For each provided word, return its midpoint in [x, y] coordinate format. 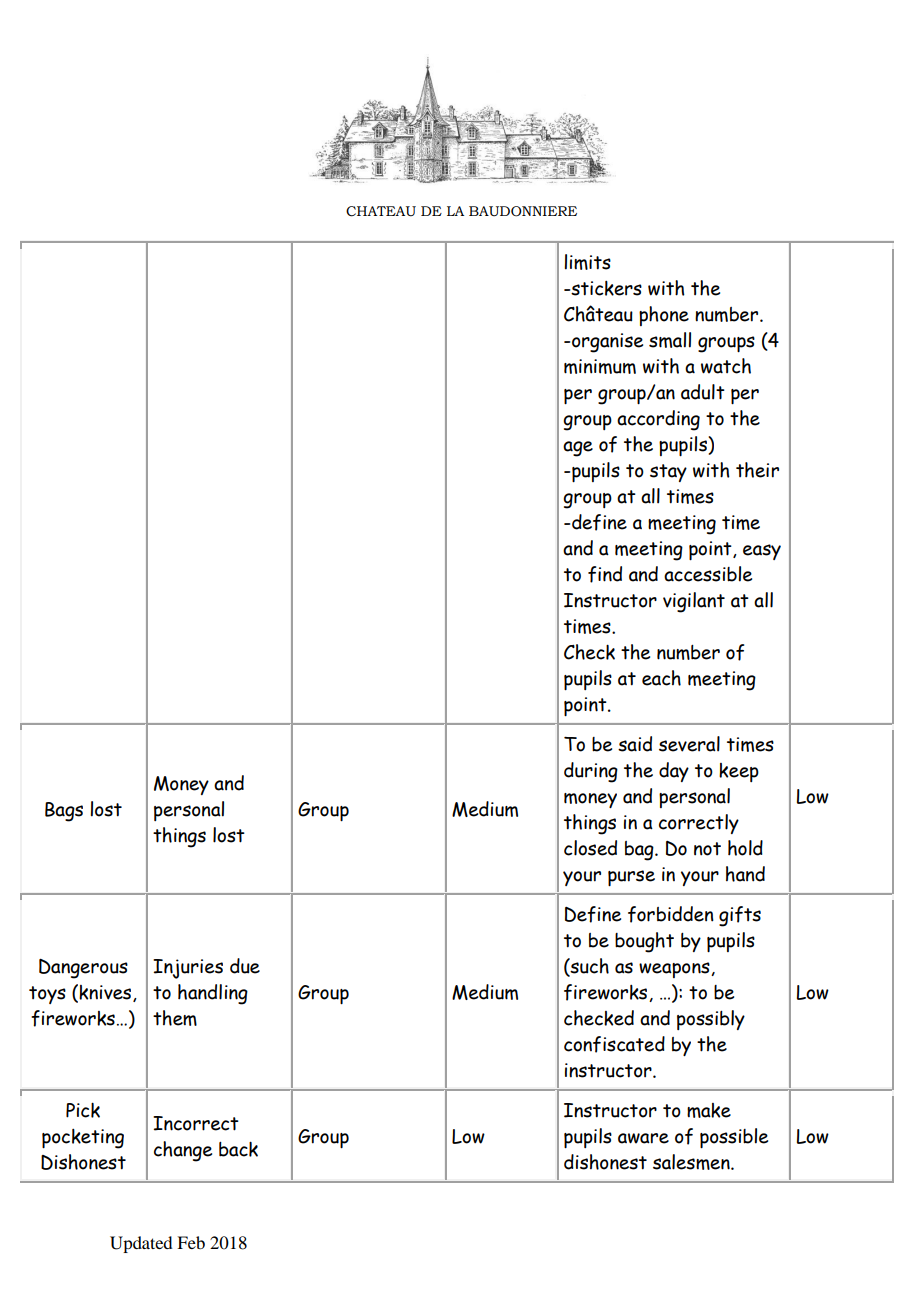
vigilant [694, 602]
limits [587, 262]
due [245, 966]
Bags [64, 812]
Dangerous [83, 969]
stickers [605, 288]
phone [664, 316]
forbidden [671, 914]
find [605, 574]
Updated [141, 1244]
